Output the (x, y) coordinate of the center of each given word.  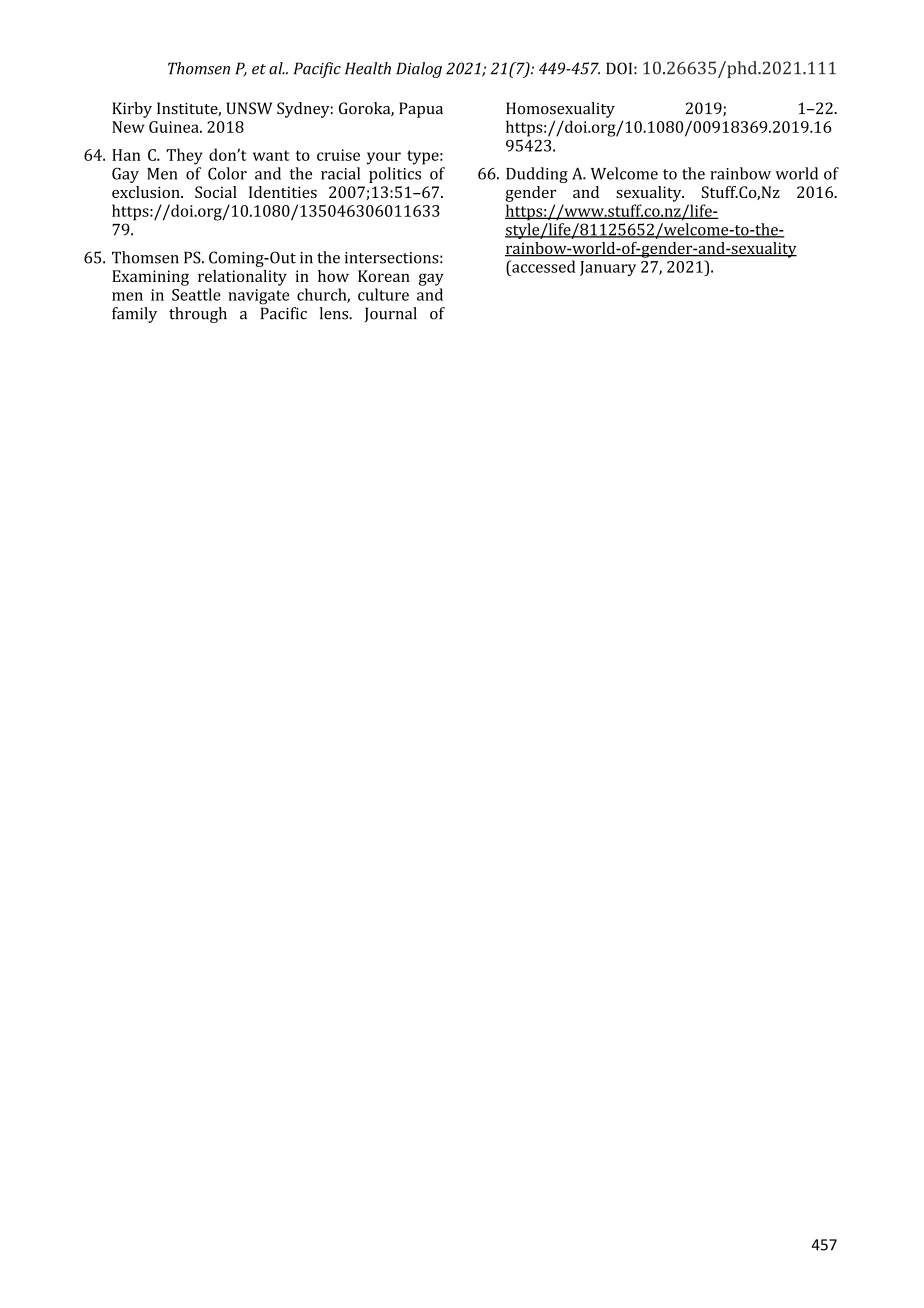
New (128, 127)
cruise (338, 155)
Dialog (419, 70)
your (384, 158)
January (608, 269)
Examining (150, 278)
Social (216, 192)
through (198, 315)
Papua (421, 110)
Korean (384, 276)
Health (368, 68)
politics (395, 175)
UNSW (249, 108)
